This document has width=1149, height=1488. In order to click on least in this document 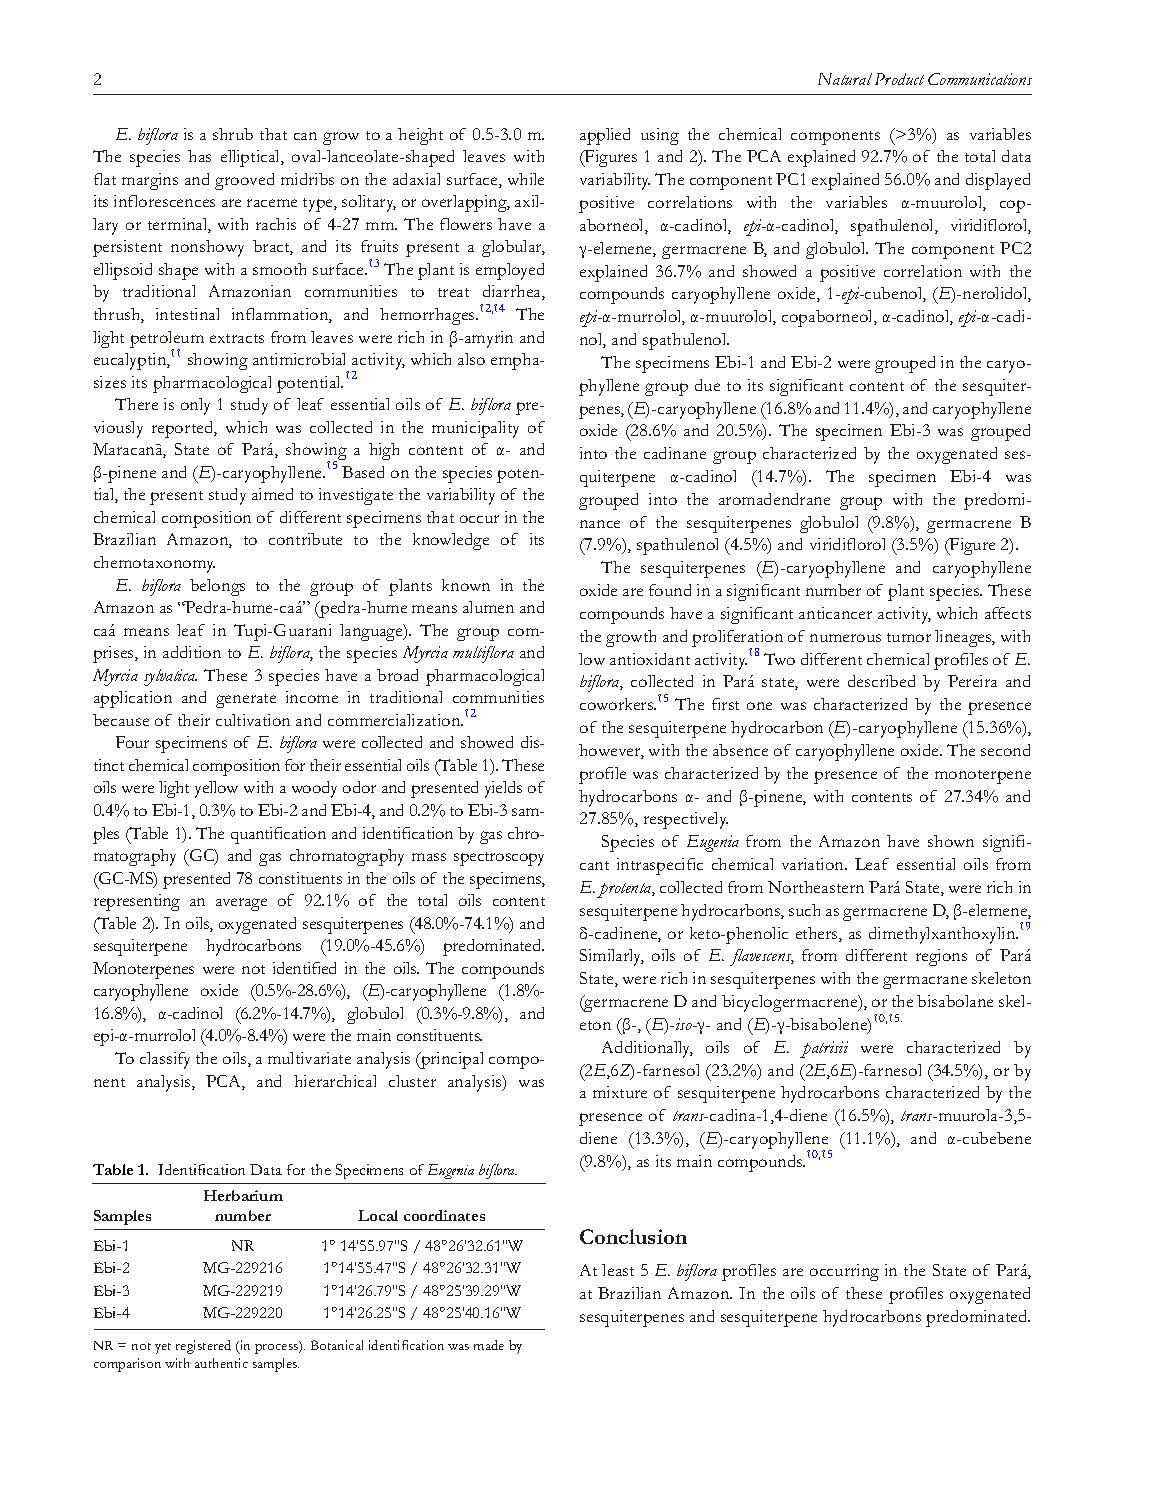, I will do `click(618, 1270)`.
